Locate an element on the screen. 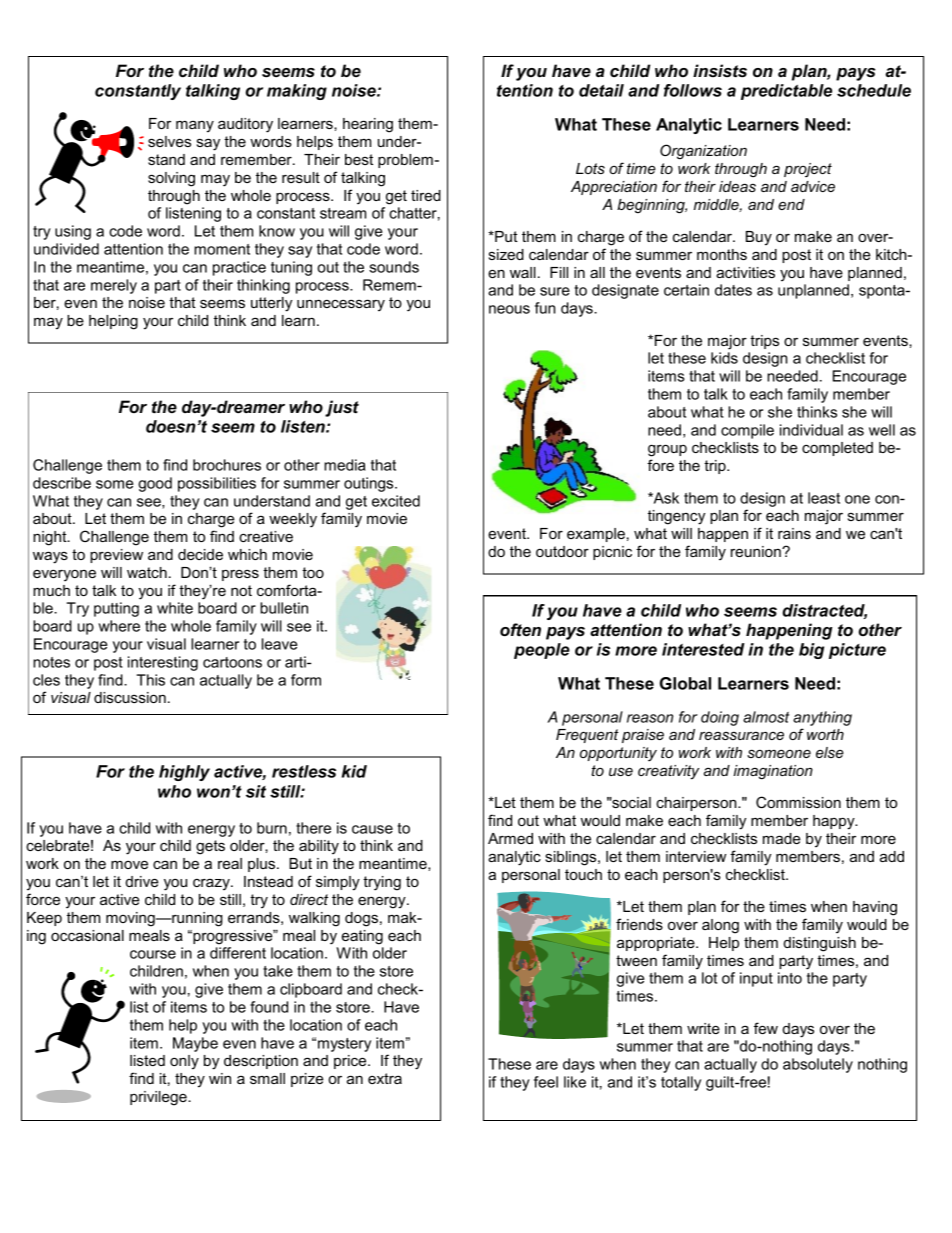  predictable is located at coordinates (786, 92).
